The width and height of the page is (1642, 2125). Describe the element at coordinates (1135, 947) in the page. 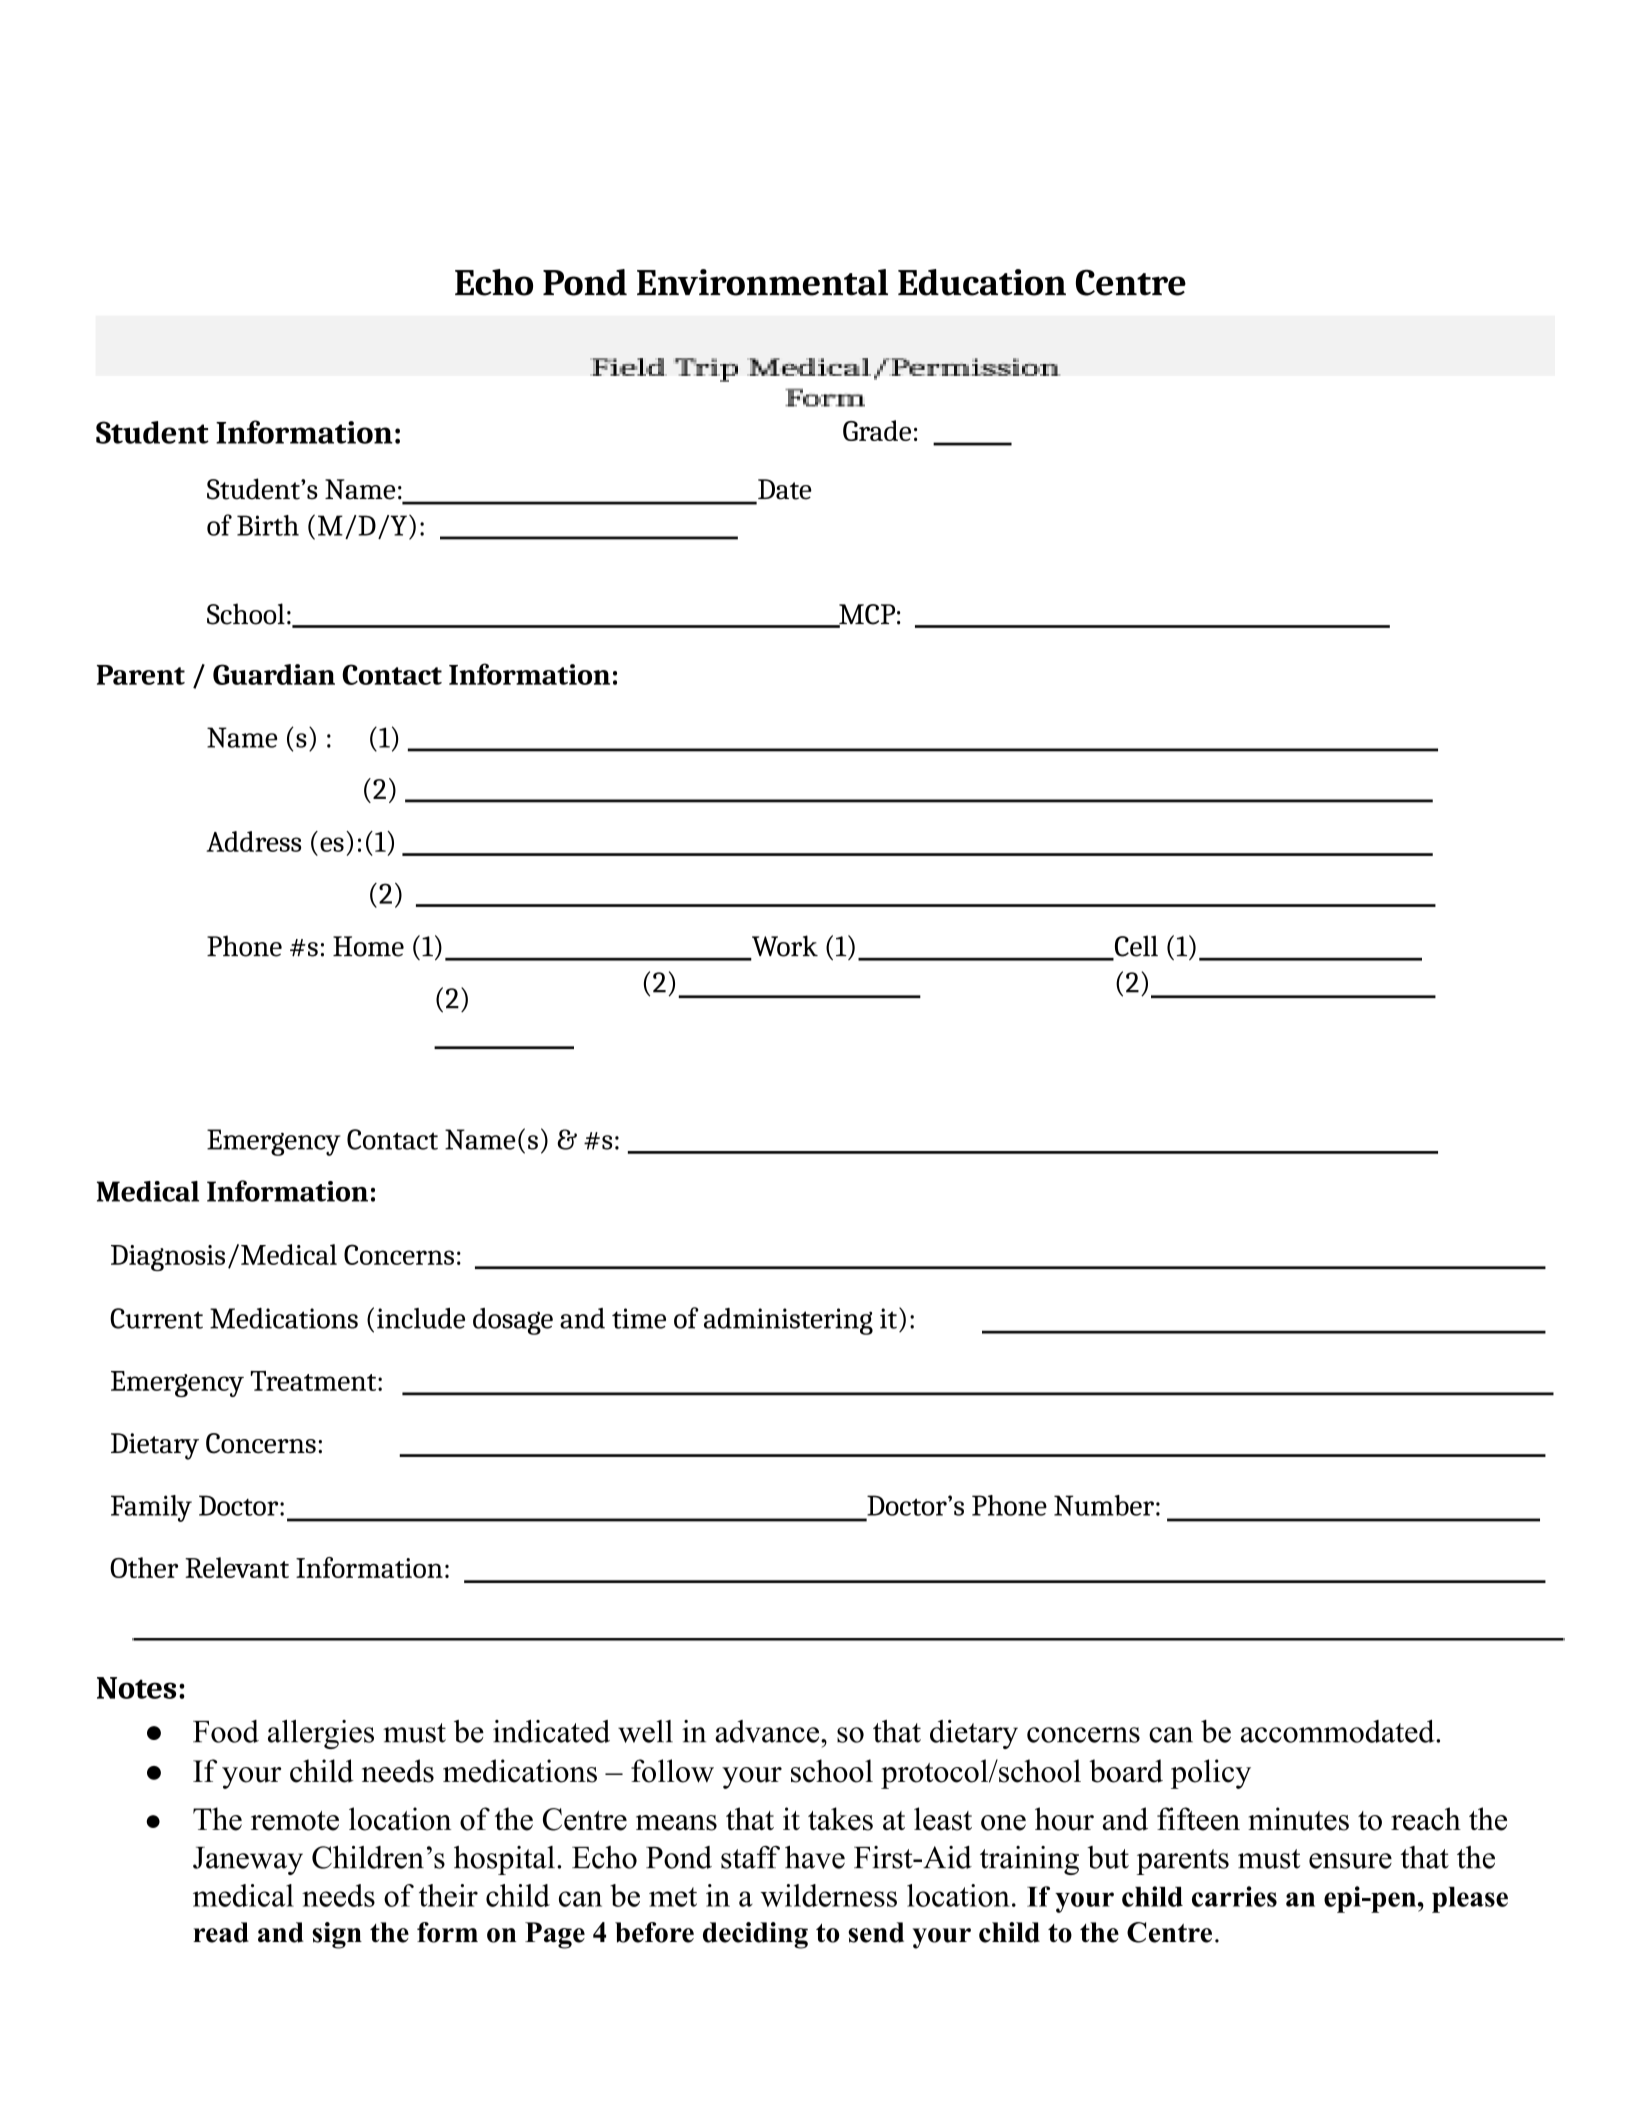

I see `Cell` at that location.
